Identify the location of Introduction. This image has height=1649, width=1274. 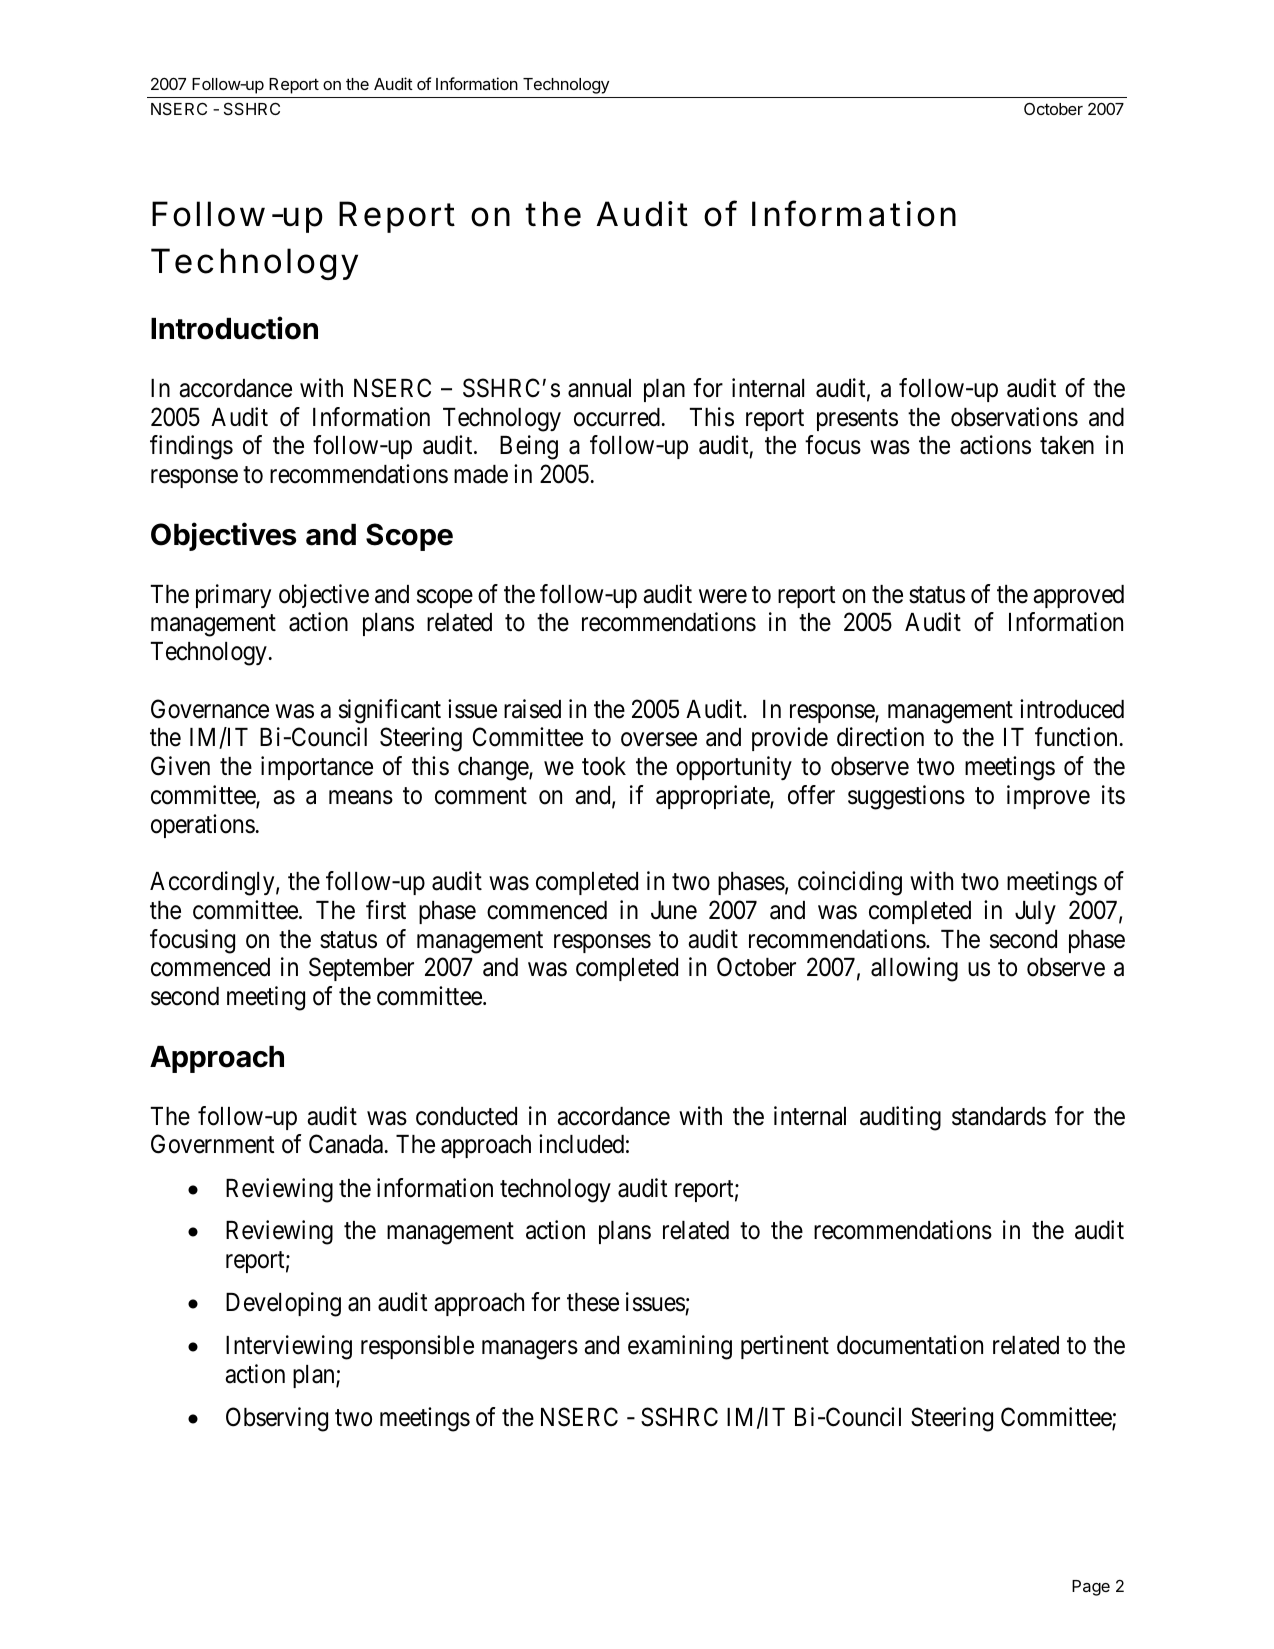
(234, 328).
